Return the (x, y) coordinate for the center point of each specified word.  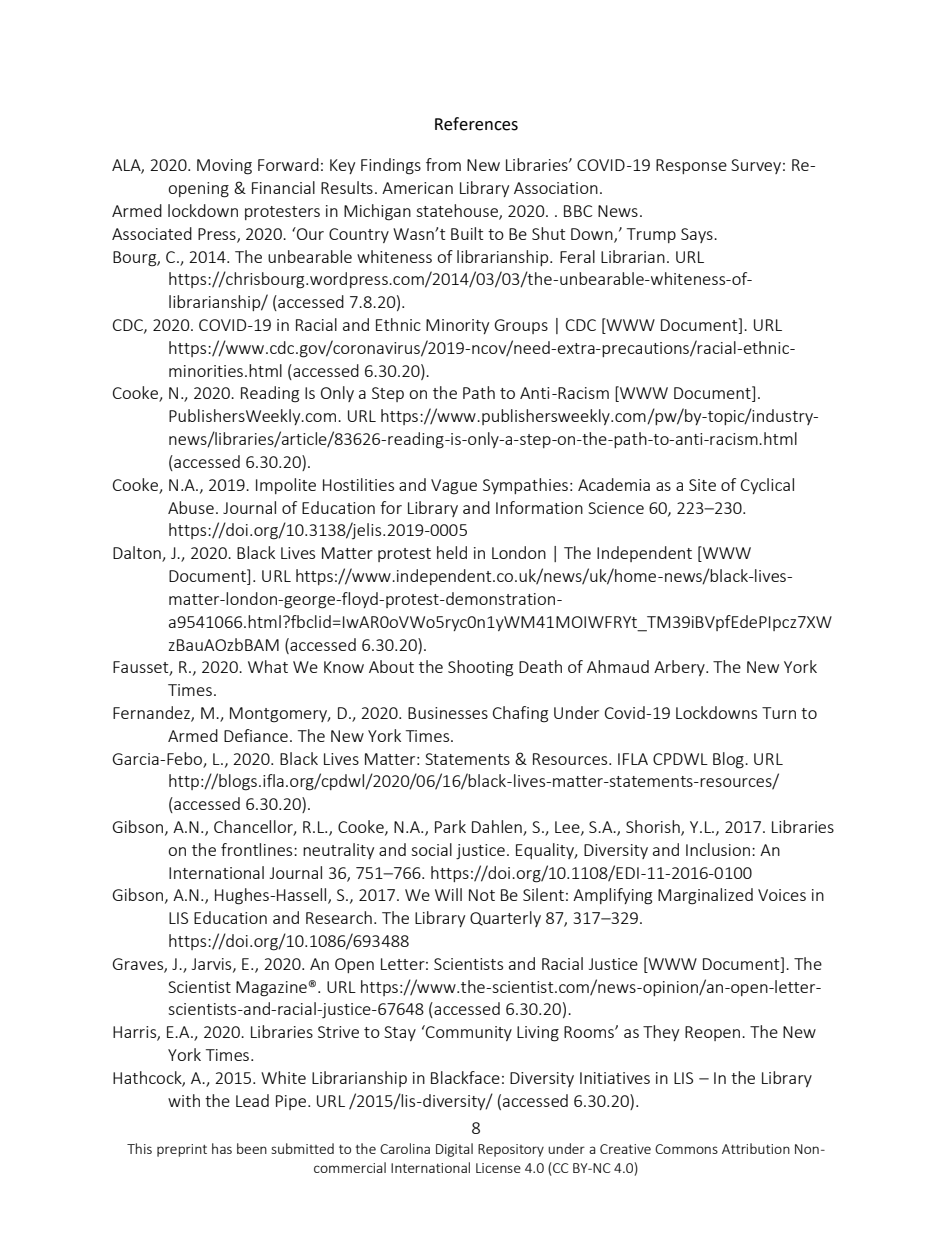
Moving (224, 167)
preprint (182, 1150)
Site (702, 485)
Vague (454, 487)
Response (691, 166)
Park (450, 826)
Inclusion (719, 849)
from (443, 164)
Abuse (191, 507)
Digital (454, 1150)
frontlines (258, 849)
